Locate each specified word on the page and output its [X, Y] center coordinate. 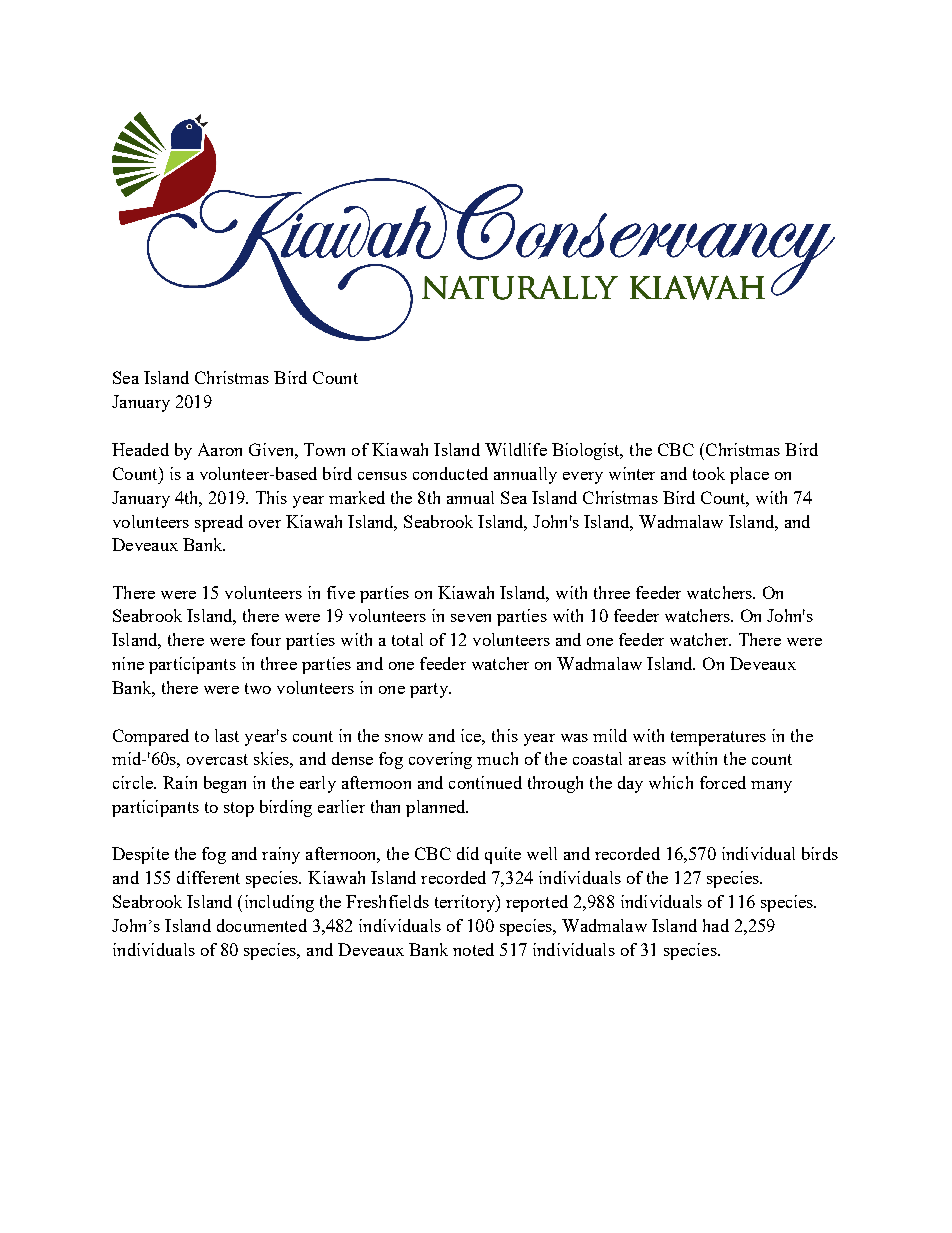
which [671, 782]
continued [485, 782]
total [407, 639]
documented [262, 925]
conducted [450, 473]
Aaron [220, 449]
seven [471, 618]
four [266, 639]
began [225, 784]
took [709, 473]
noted [473, 949]
